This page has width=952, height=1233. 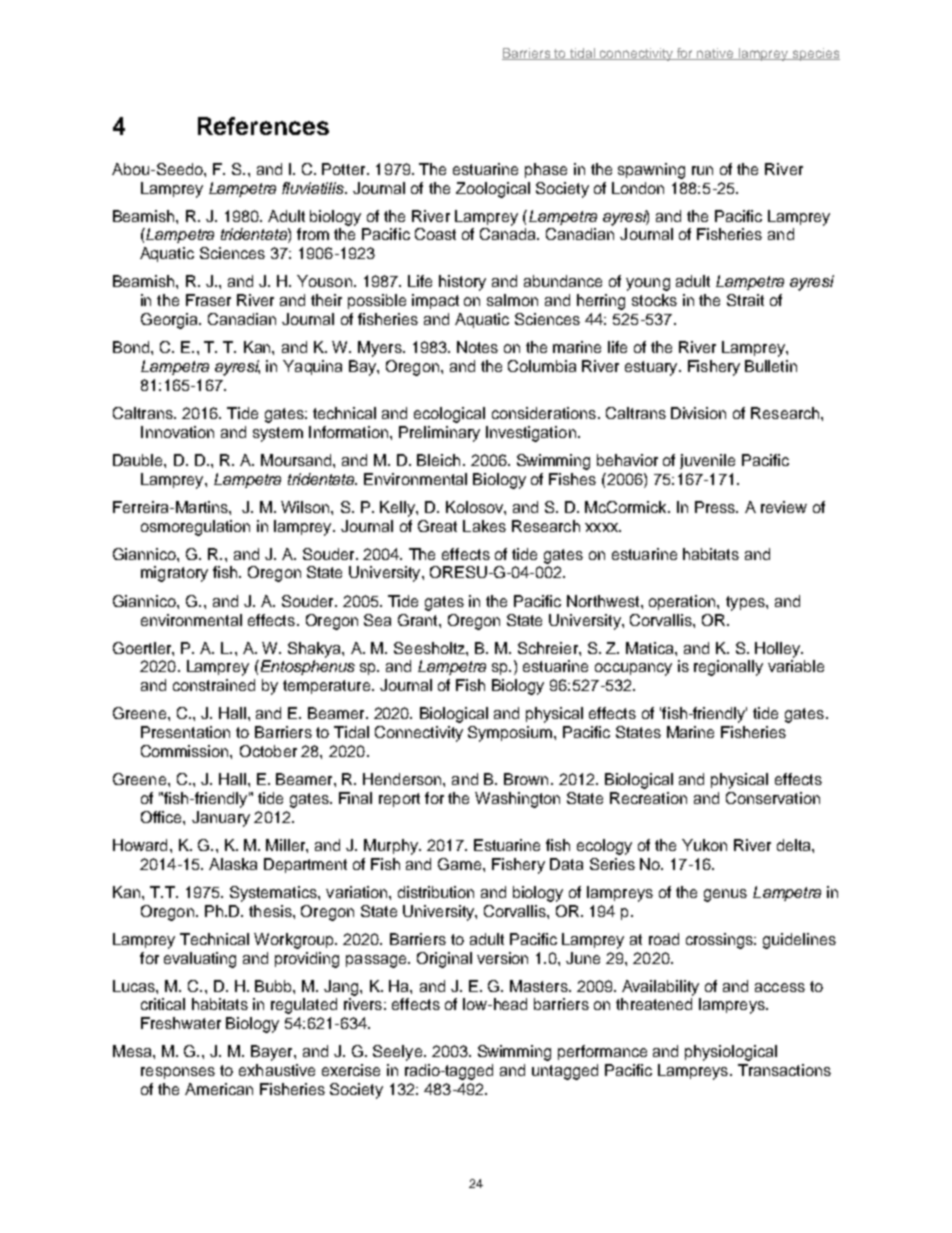 What do you see at coordinates (716, 54) in the page?
I see `native` at bounding box center [716, 54].
